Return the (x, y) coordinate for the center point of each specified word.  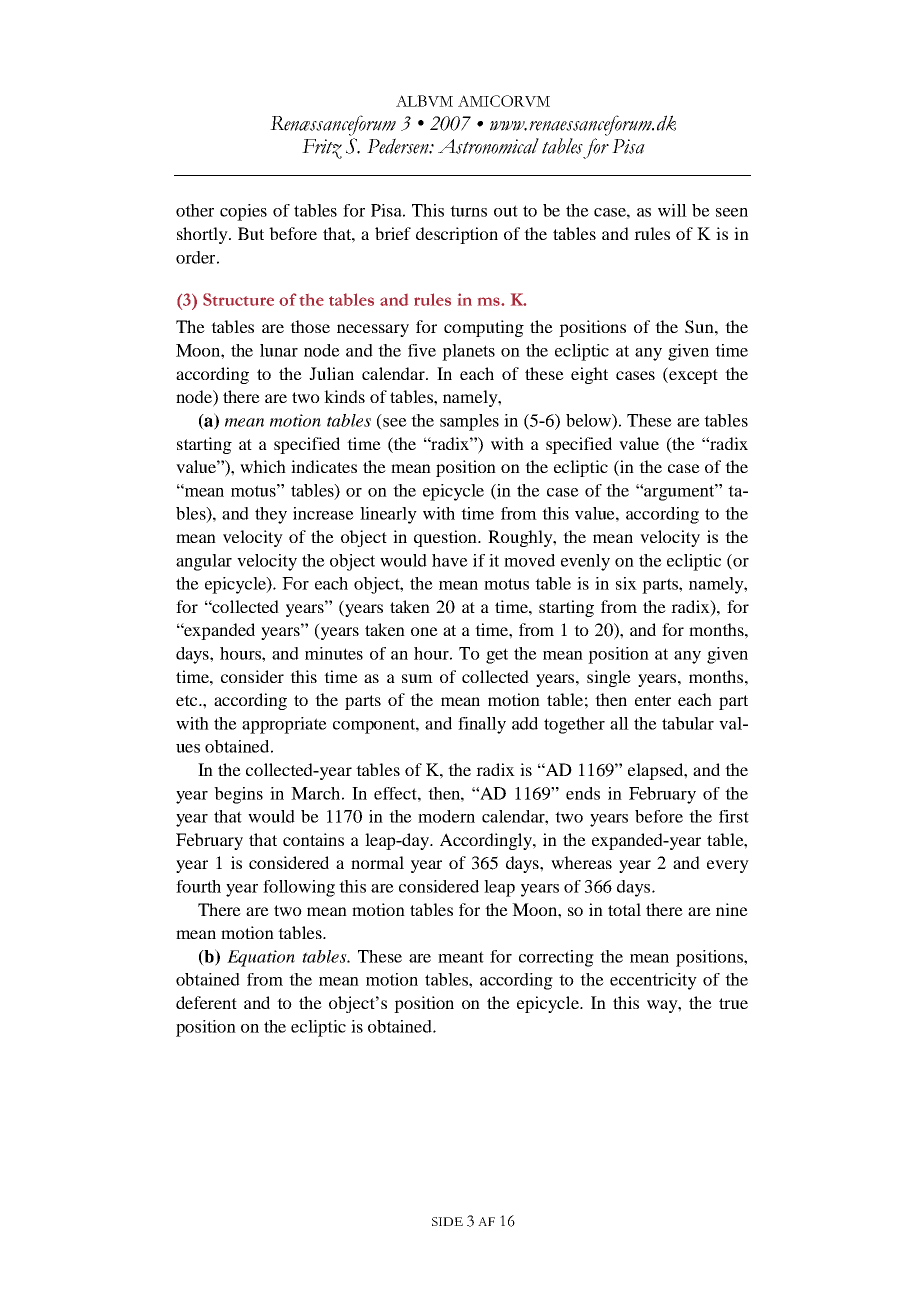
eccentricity (653, 981)
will (672, 210)
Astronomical (488, 146)
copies (243, 212)
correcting (556, 958)
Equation (261, 958)
